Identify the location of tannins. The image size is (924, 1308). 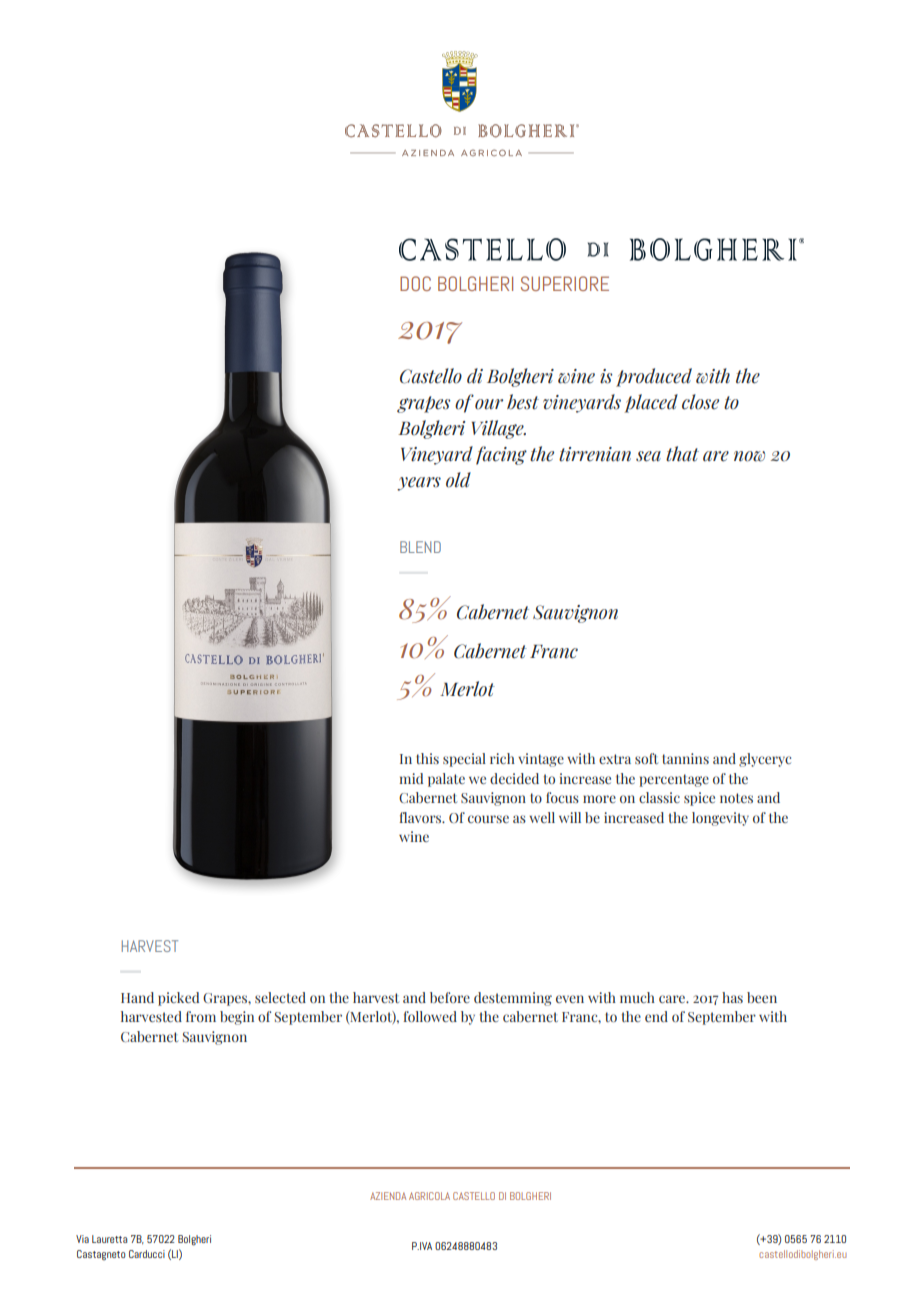
(685, 758).
